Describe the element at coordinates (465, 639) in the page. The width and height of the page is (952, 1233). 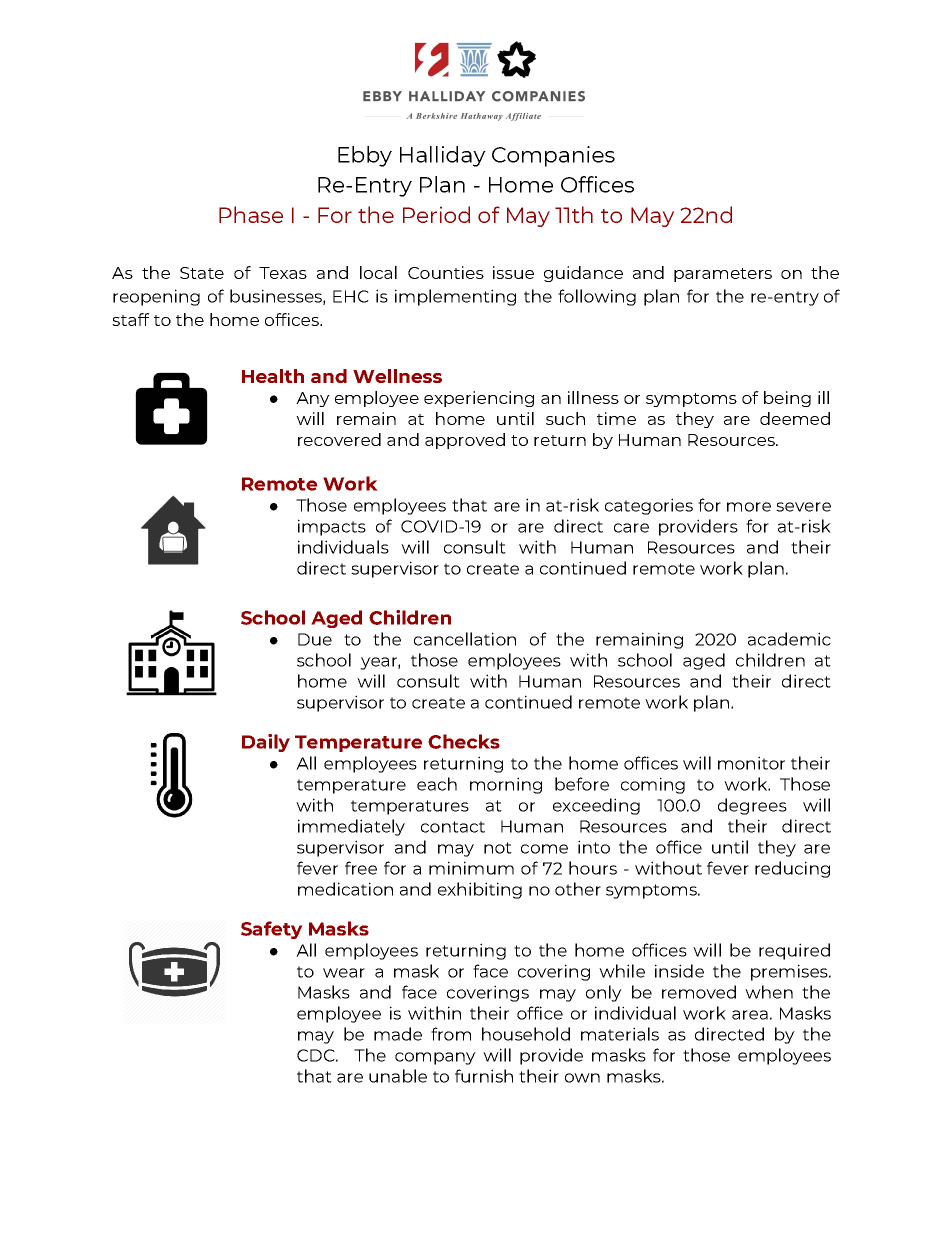
I see `cancellation` at that location.
